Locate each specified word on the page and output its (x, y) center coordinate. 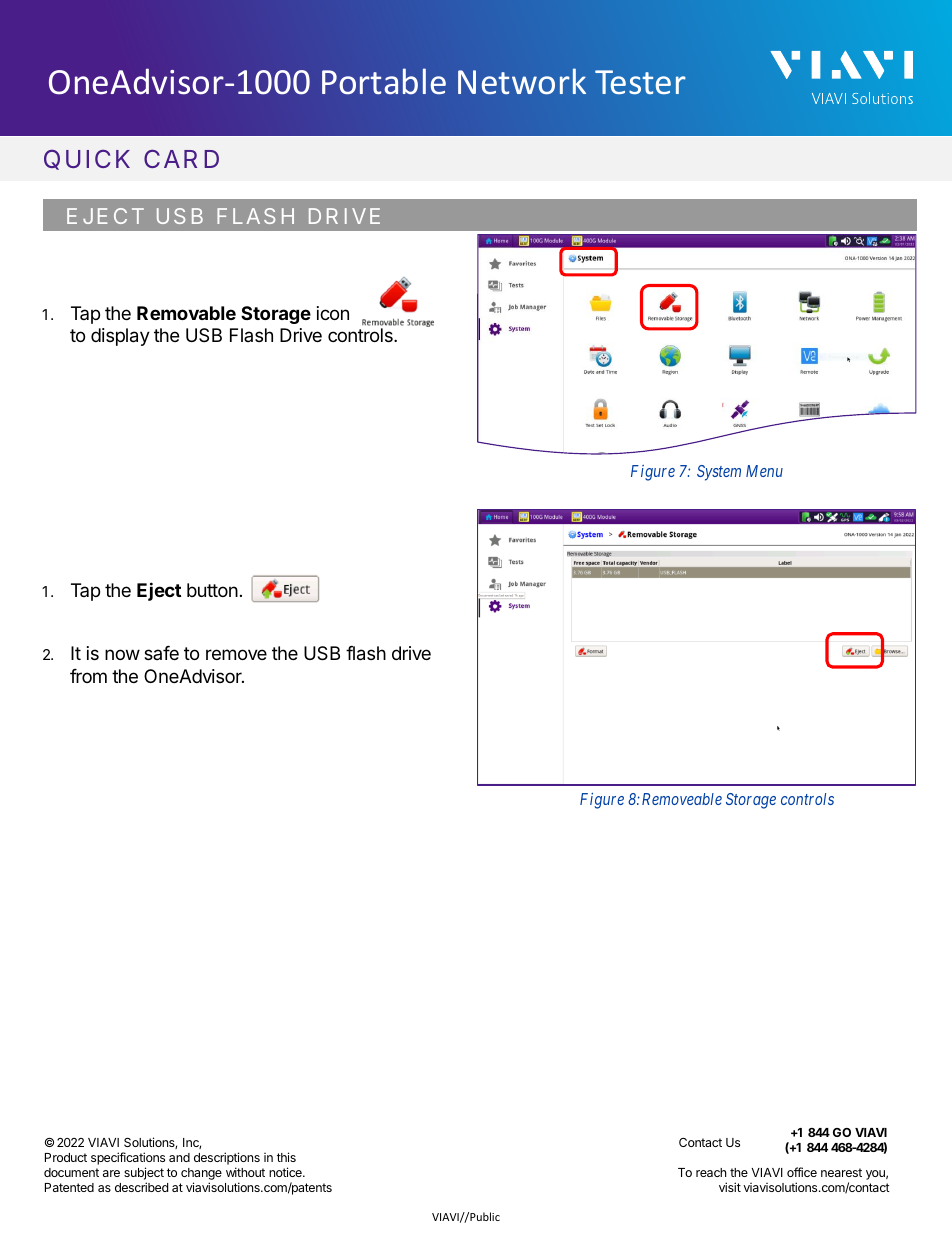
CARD (181, 158)
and (179, 1157)
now (122, 654)
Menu (764, 471)
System (719, 473)
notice (286, 1172)
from (88, 676)
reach (711, 1172)
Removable (186, 313)
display (120, 337)
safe (161, 653)
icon (333, 313)
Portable (384, 81)
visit (730, 1187)
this (286, 1157)
